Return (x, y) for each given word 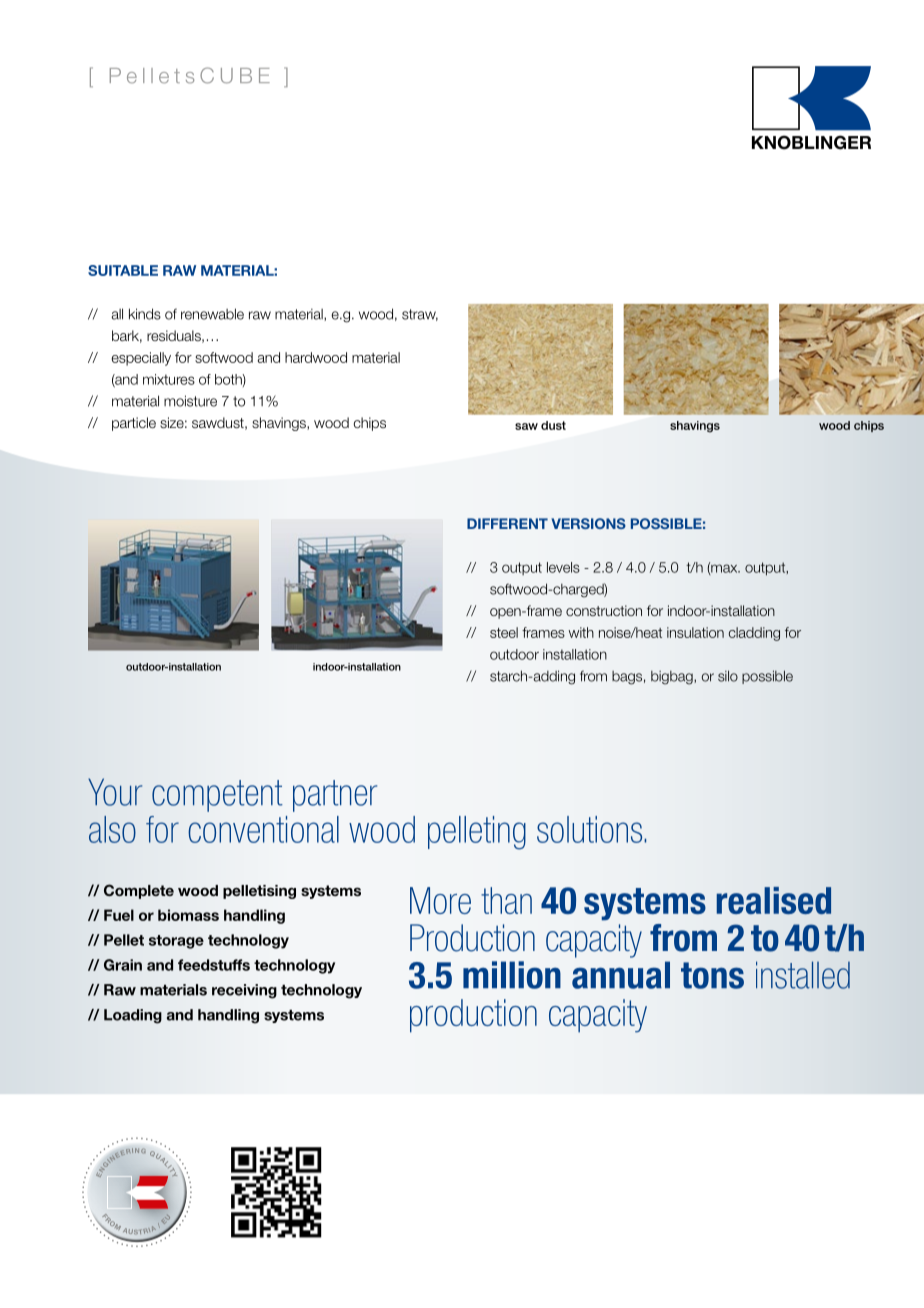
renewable (212, 314)
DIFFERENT (507, 523)
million (512, 975)
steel (504, 632)
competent (217, 796)
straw (420, 315)
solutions (591, 829)
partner (335, 796)
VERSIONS (588, 523)
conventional (263, 829)
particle (134, 424)
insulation (695, 632)
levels (563, 567)
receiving (244, 991)
